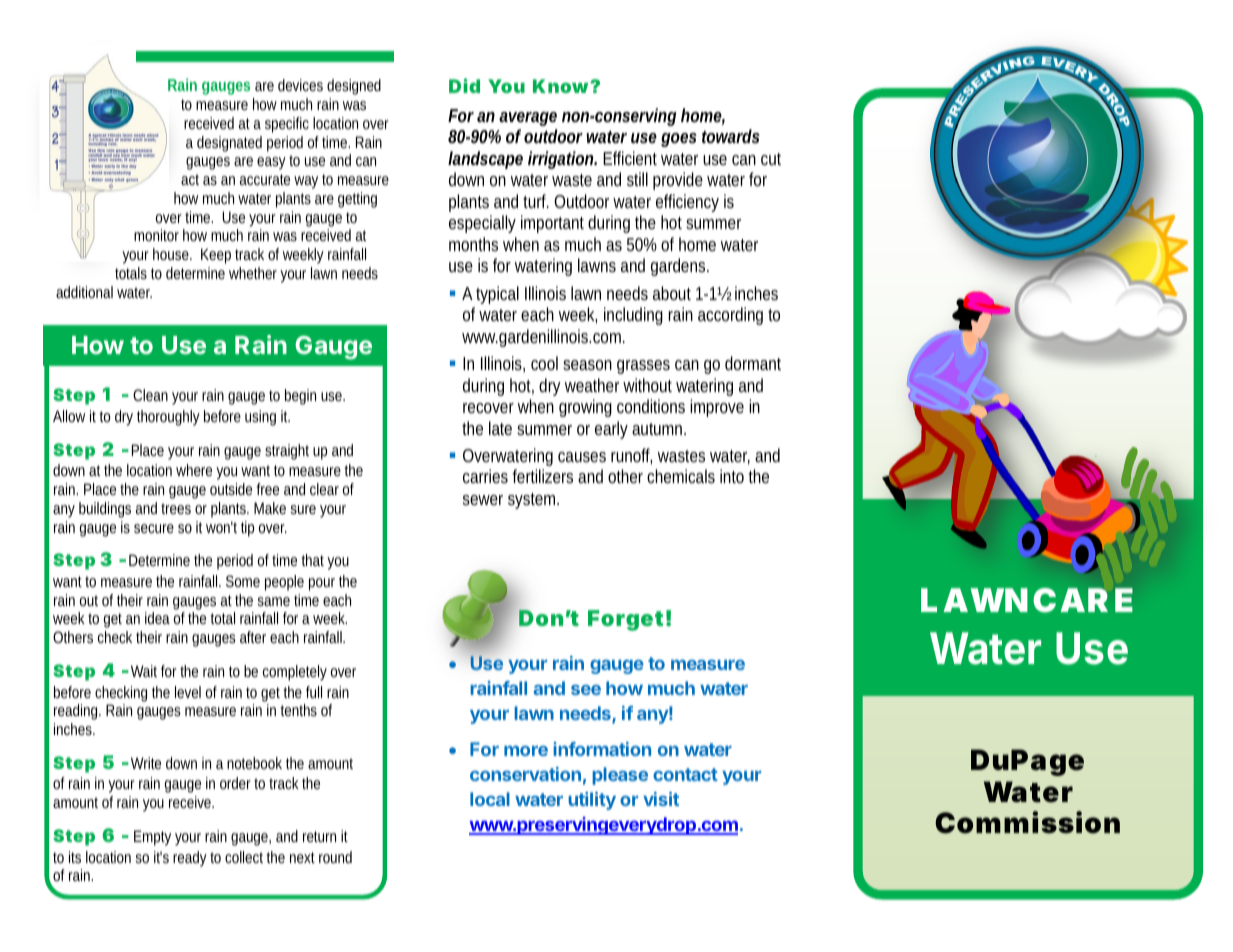  What do you see at coordinates (490, 799) in the screenshot?
I see `local` at bounding box center [490, 799].
